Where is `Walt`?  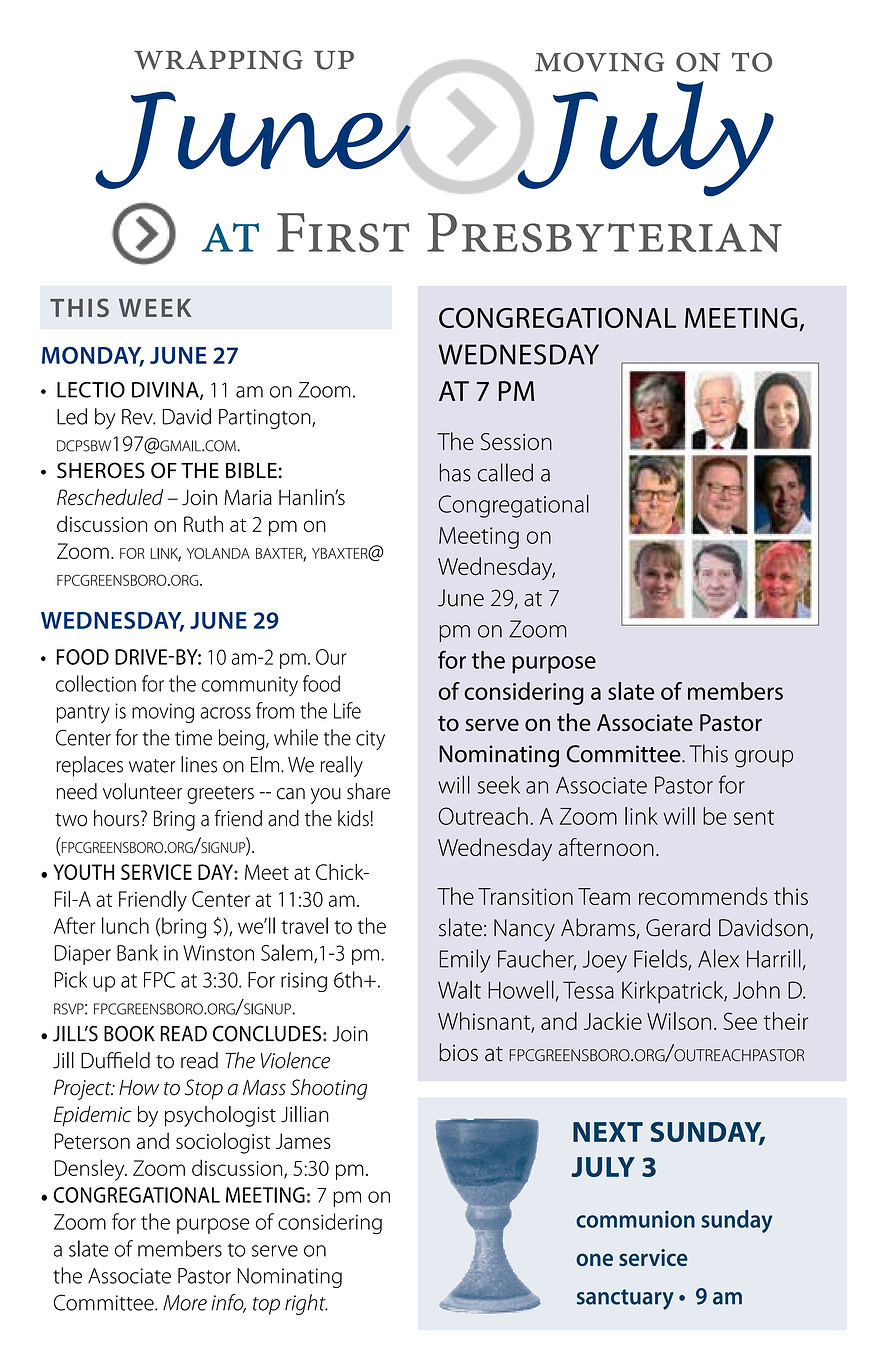
Walt is located at coordinates (459, 990).
